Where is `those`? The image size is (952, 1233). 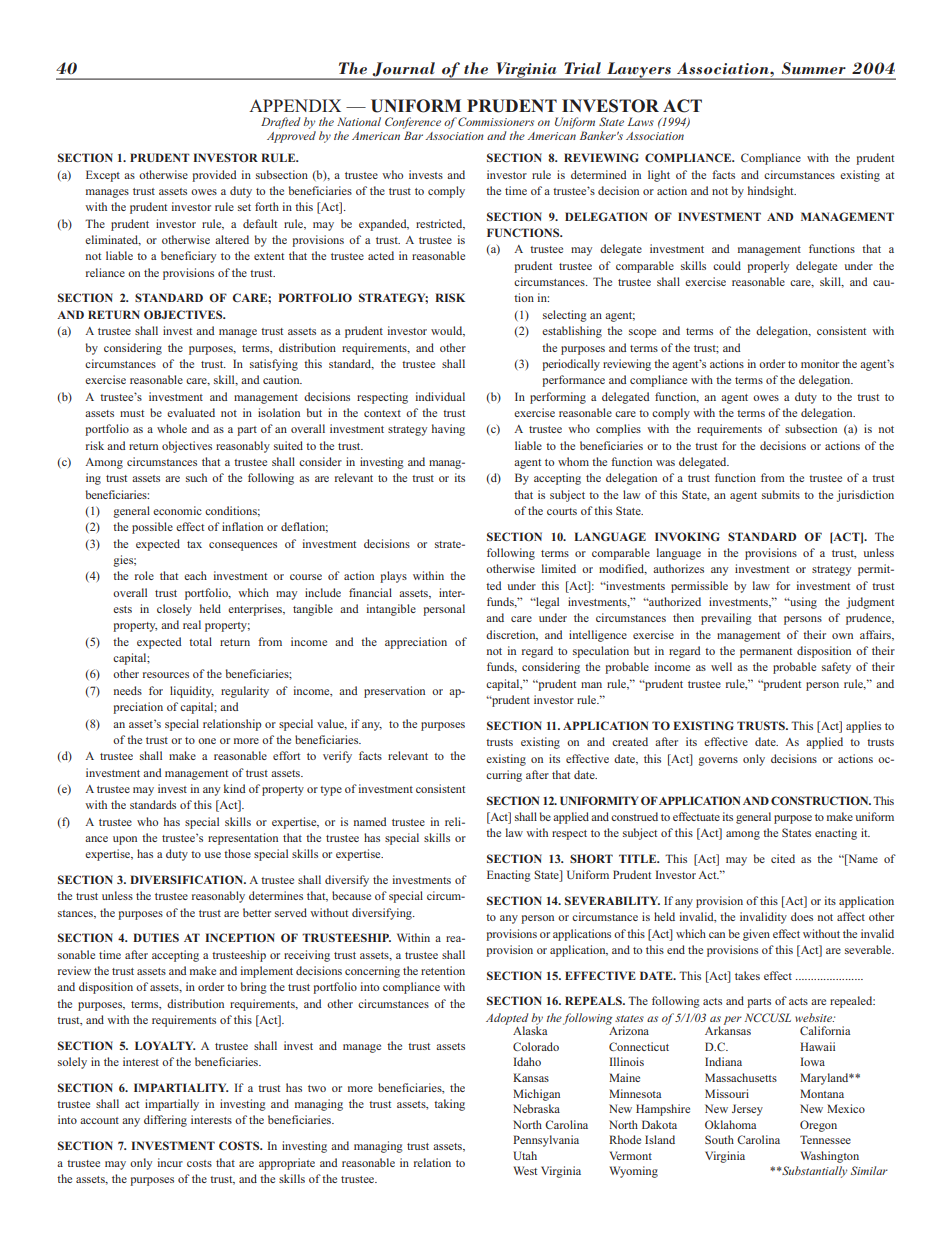 those is located at coordinates (237, 853).
